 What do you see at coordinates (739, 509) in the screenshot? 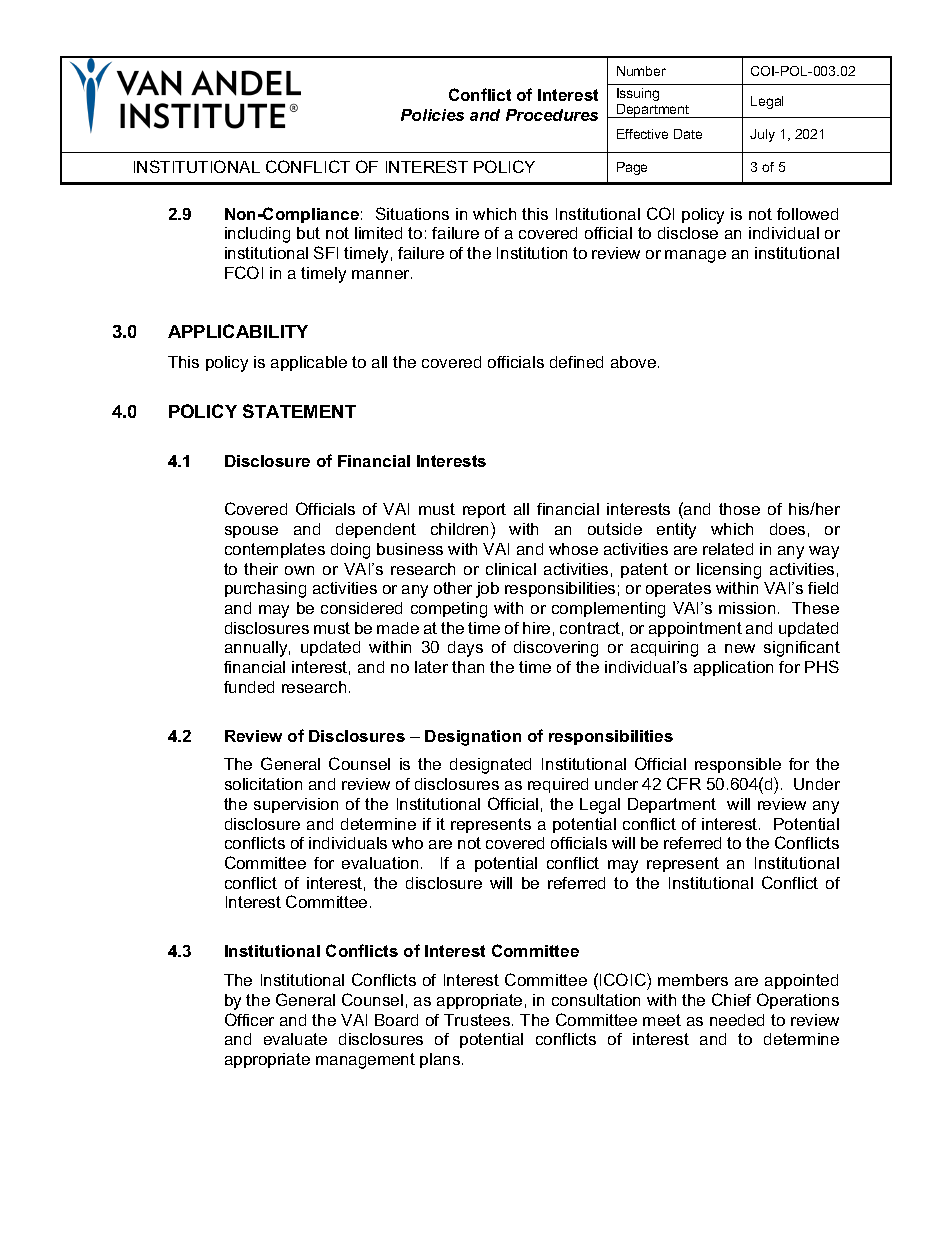
I see `those` at bounding box center [739, 509].
